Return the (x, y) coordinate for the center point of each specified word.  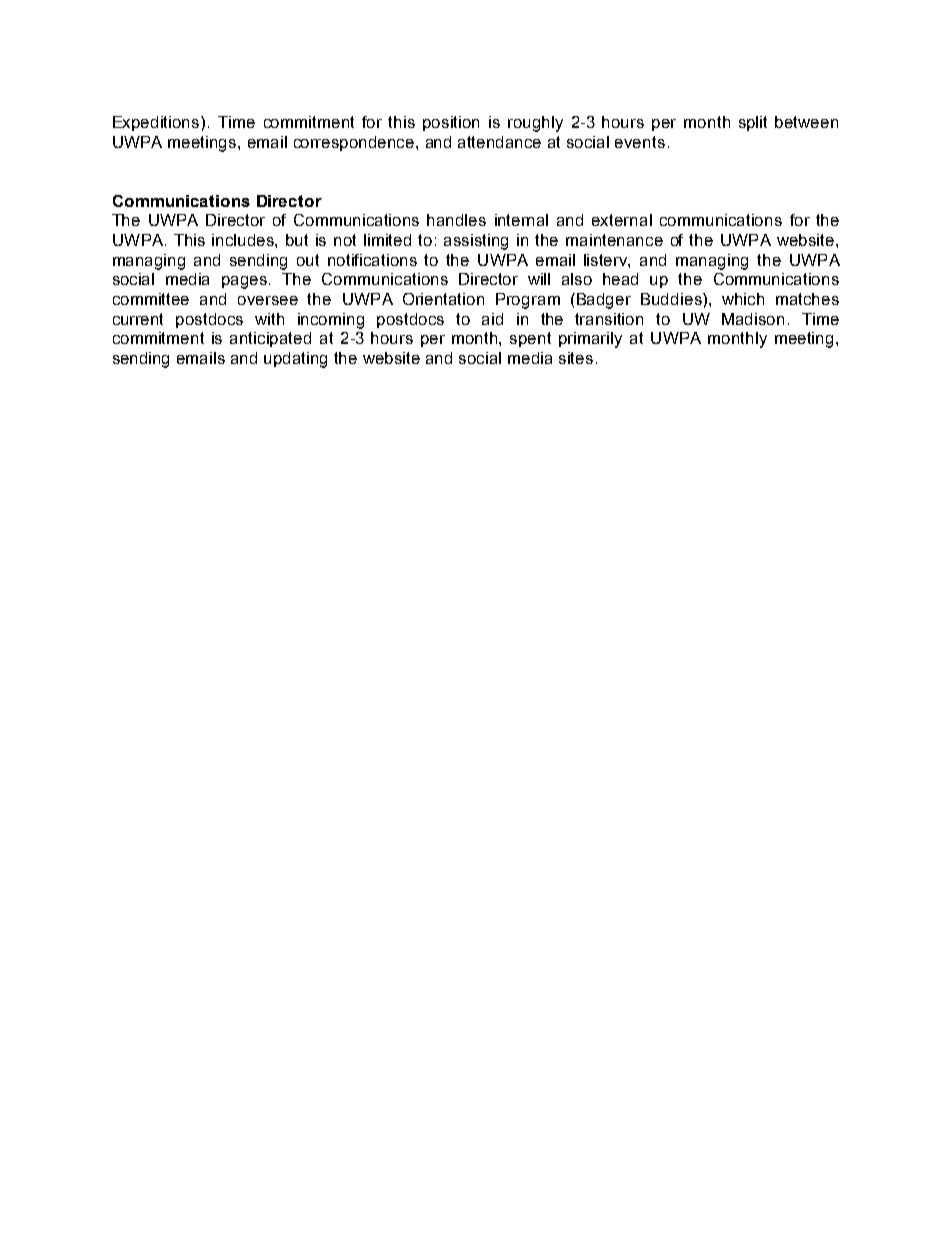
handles (456, 220)
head (620, 279)
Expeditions (157, 123)
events (640, 142)
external (622, 220)
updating (295, 360)
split (753, 123)
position (451, 123)
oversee (268, 300)
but (297, 240)
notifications (372, 260)
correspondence (355, 143)
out (308, 260)
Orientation (443, 299)
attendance (499, 142)
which (743, 299)
